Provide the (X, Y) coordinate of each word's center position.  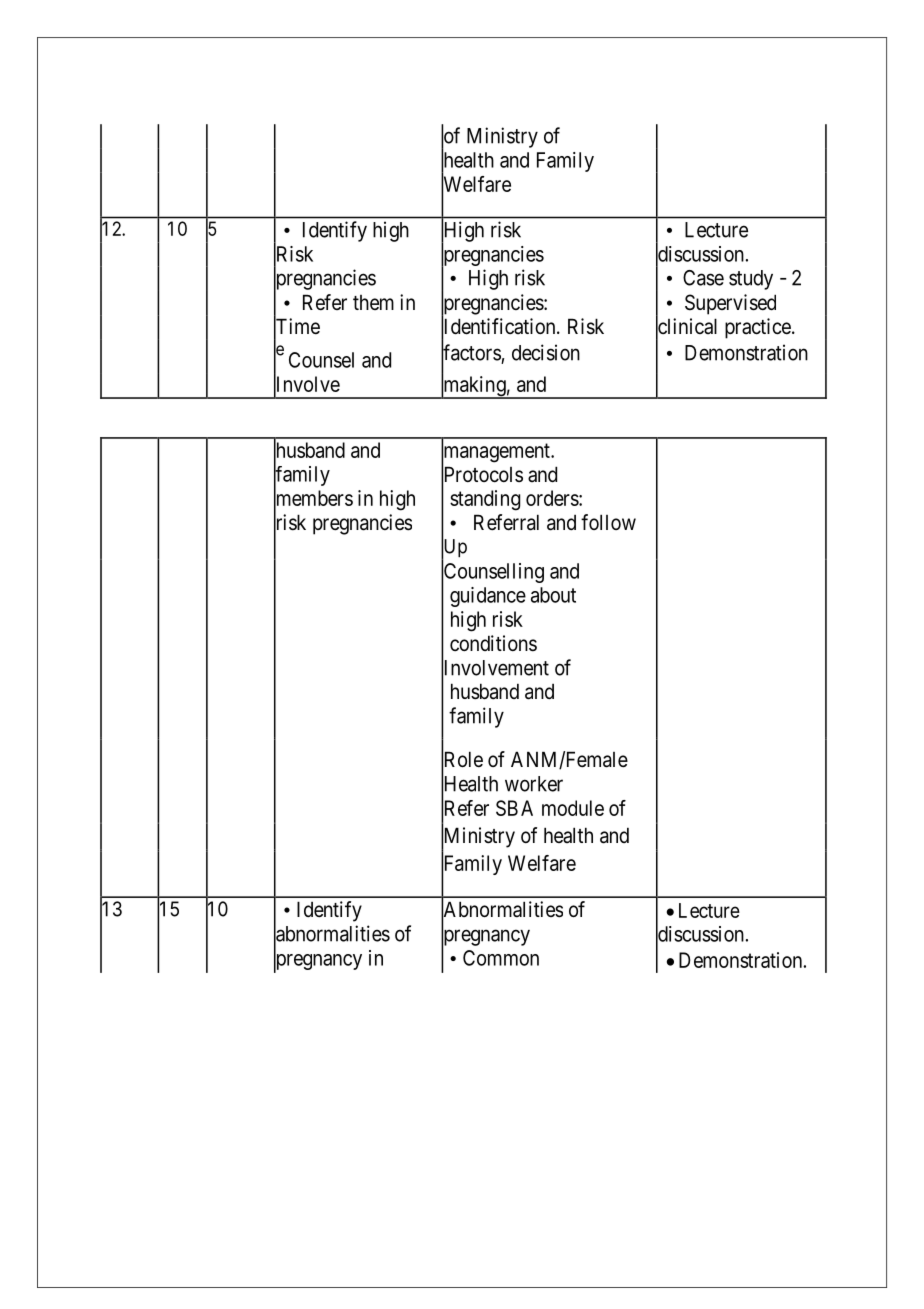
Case (703, 278)
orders (553, 498)
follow (608, 522)
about (553, 595)
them (373, 302)
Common (501, 958)
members (313, 499)
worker (534, 784)
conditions (493, 643)
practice (758, 328)
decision (546, 352)
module (573, 808)
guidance (488, 597)
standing (485, 500)
